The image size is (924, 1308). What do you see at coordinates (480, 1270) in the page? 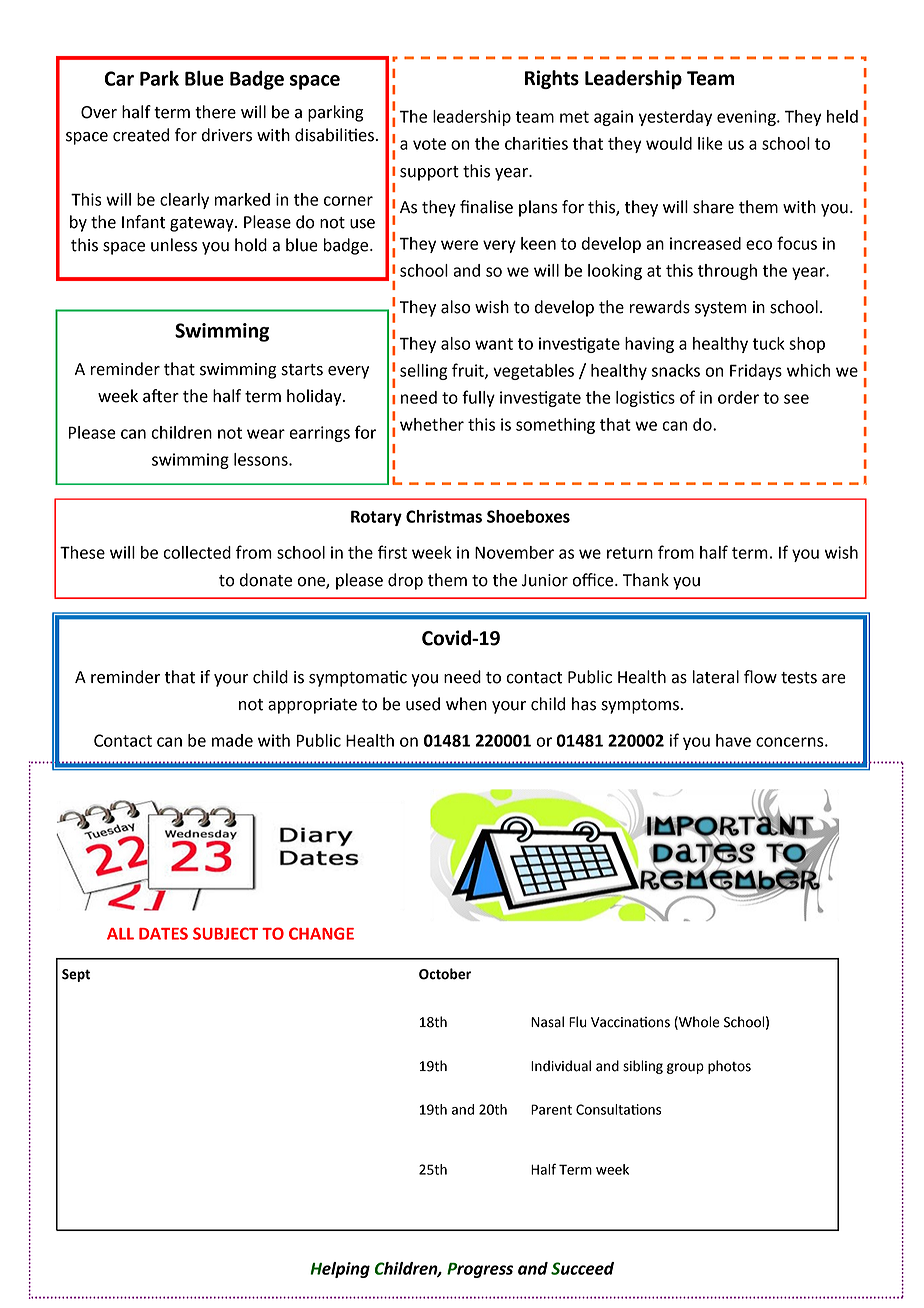
I see `Progress` at bounding box center [480, 1270].
